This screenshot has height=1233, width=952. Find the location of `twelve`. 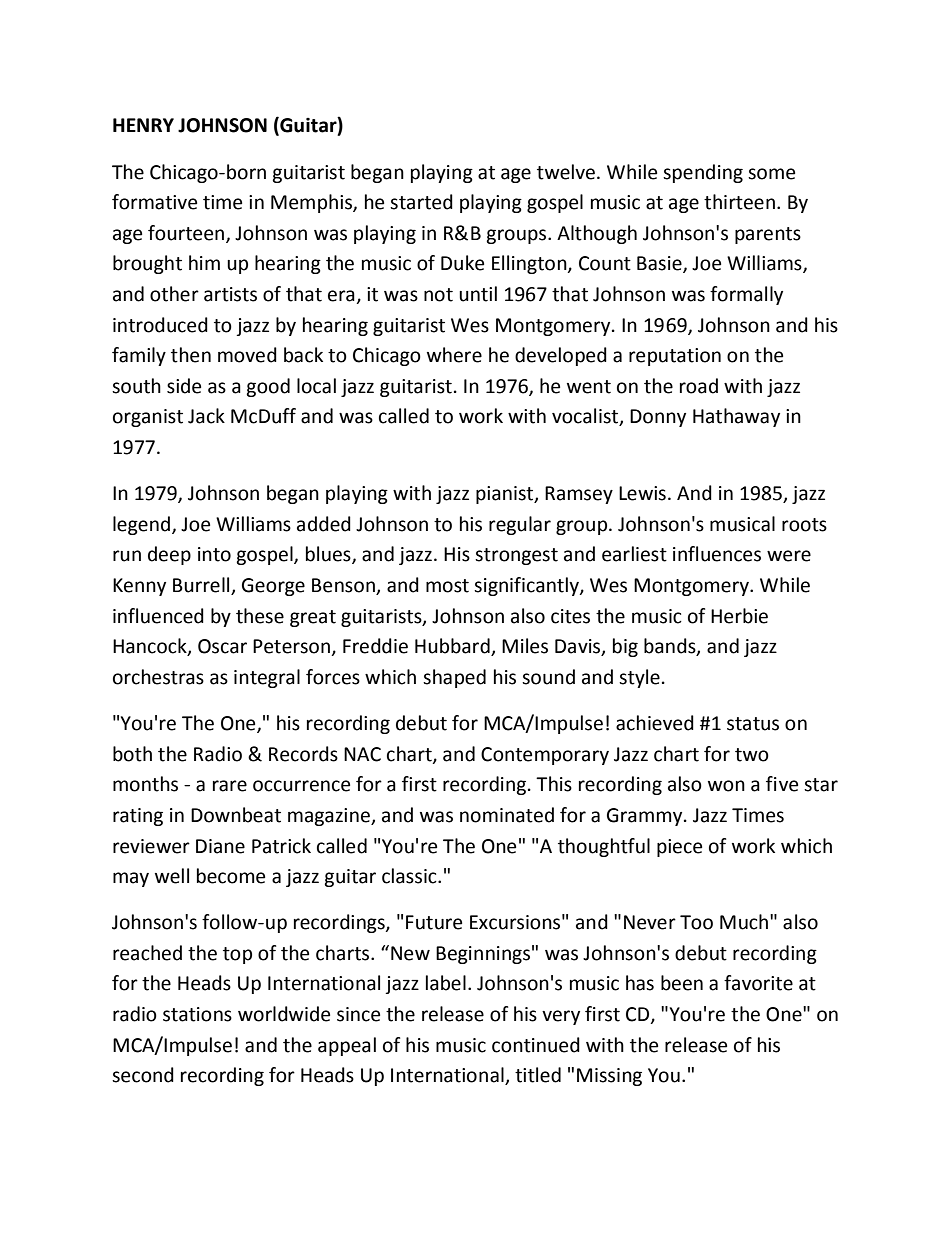

twelve is located at coordinates (566, 172).
